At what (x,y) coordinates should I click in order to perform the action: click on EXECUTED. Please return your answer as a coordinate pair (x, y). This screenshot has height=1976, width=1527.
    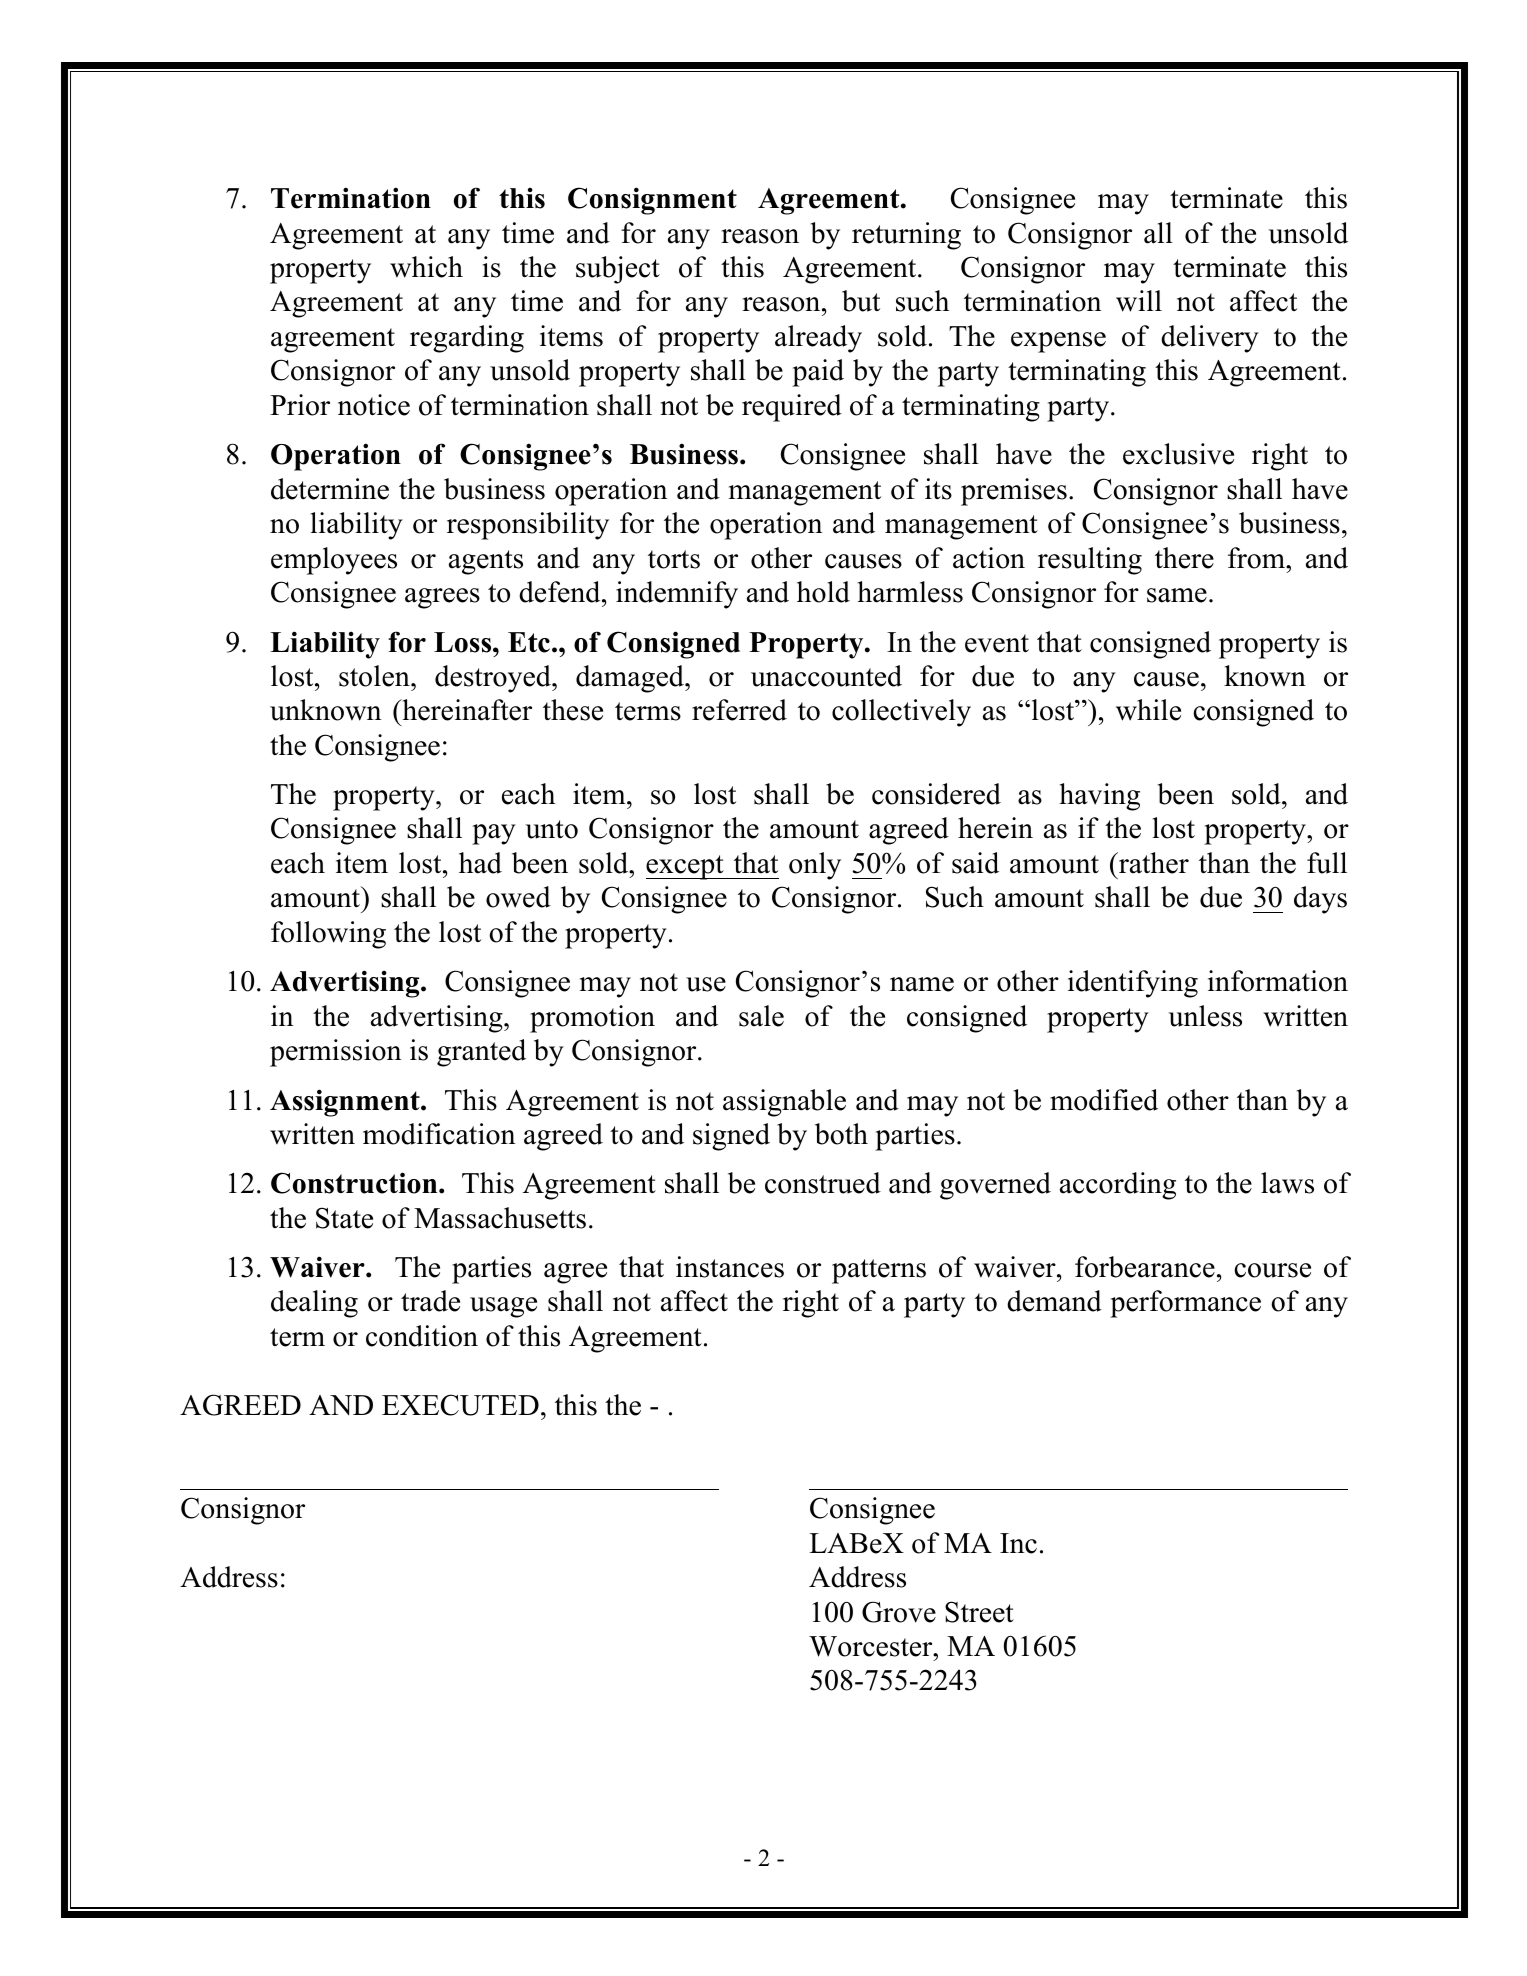
    Looking at the image, I should click on (460, 1405).
